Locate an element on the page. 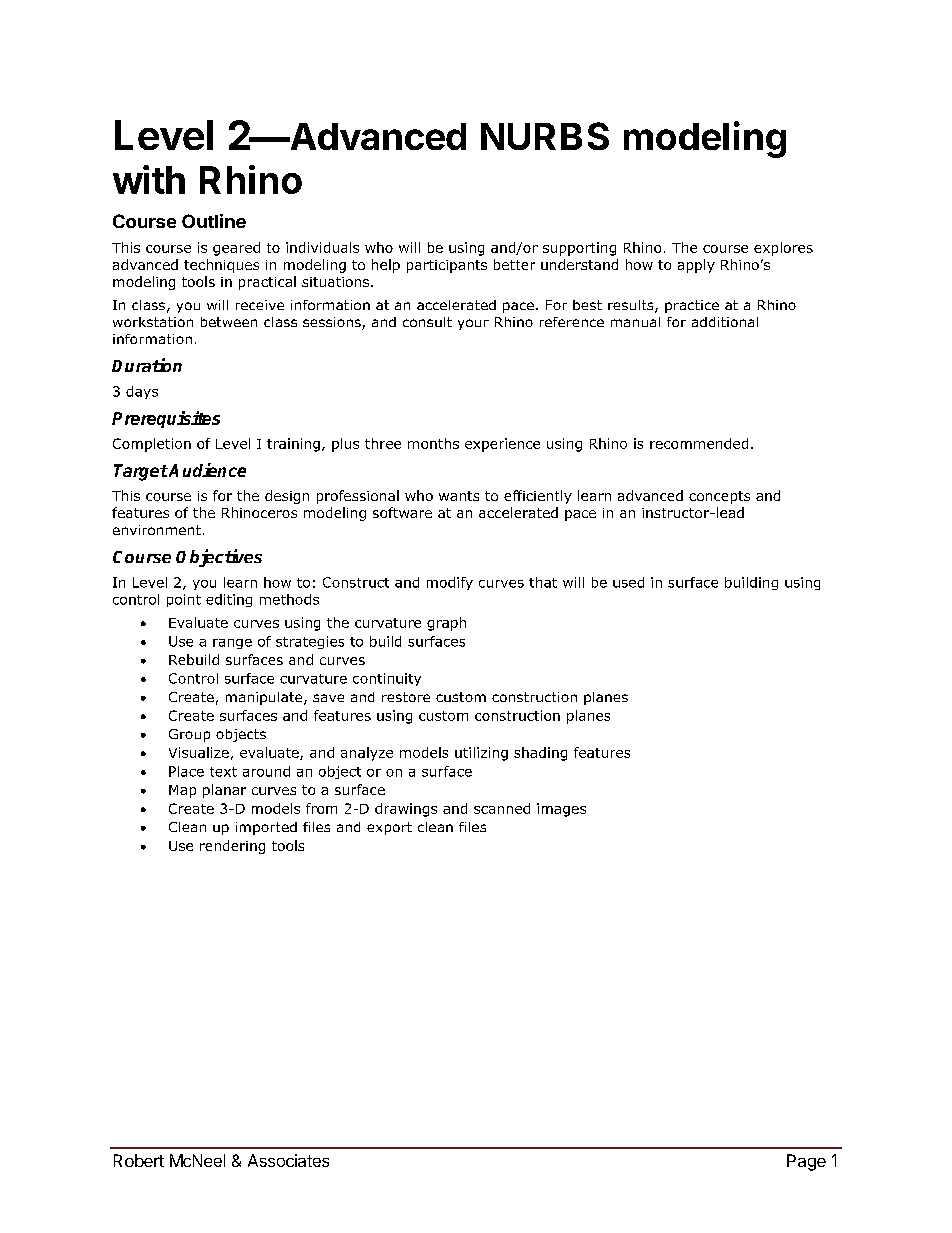 The height and width of the page is (1233, 952). explores is located at coordinates (783, 249).
